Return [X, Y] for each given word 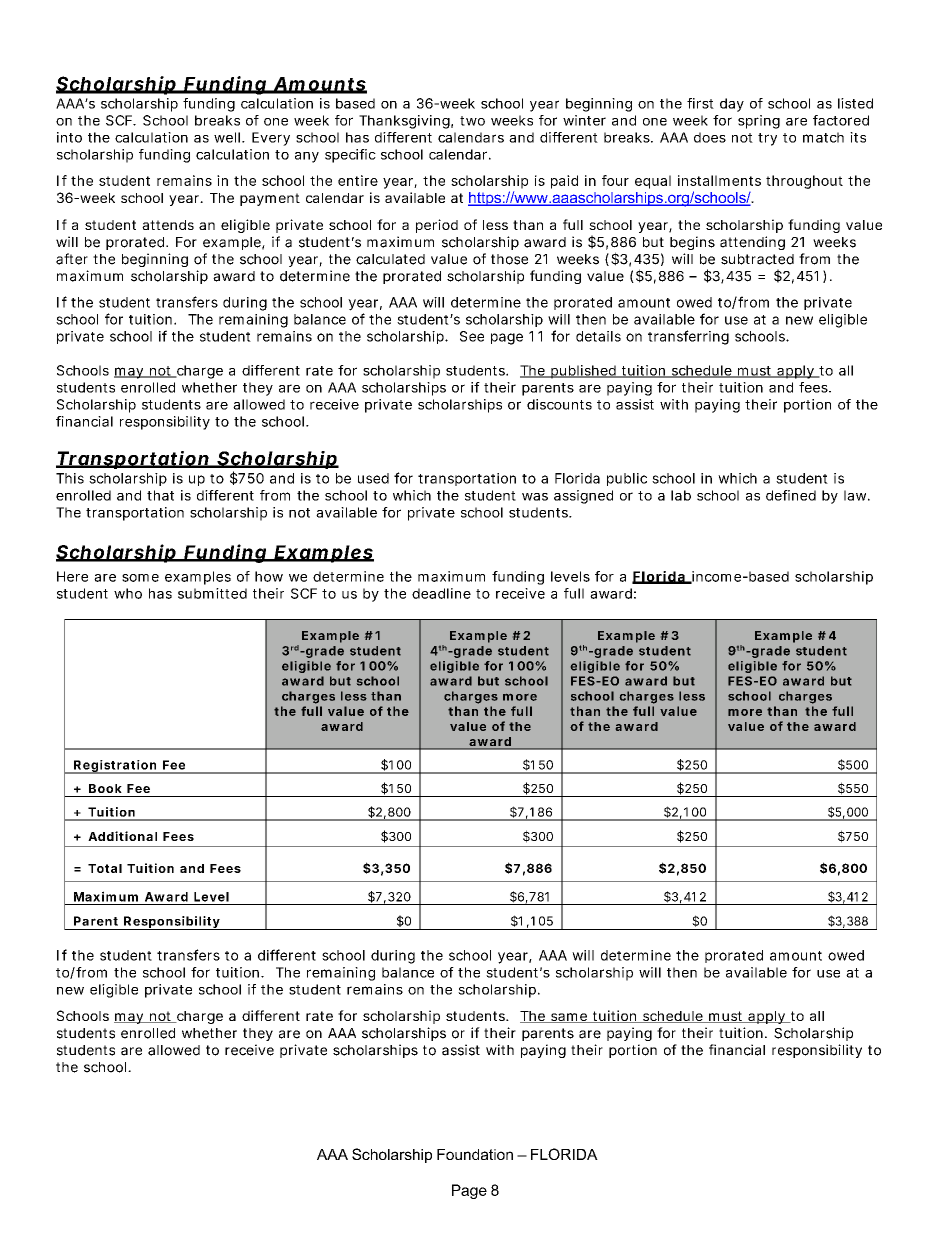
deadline [441, 593]
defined [791, 495]
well [227, 137]
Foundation [475, 1154]
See [472, 336]
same [569, 1018]
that [160, 495]
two [472, 121]
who [128, 593]
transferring [688, 337]
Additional [122, 836]
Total [105, 868]
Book [105, 788]
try [767, 139]
